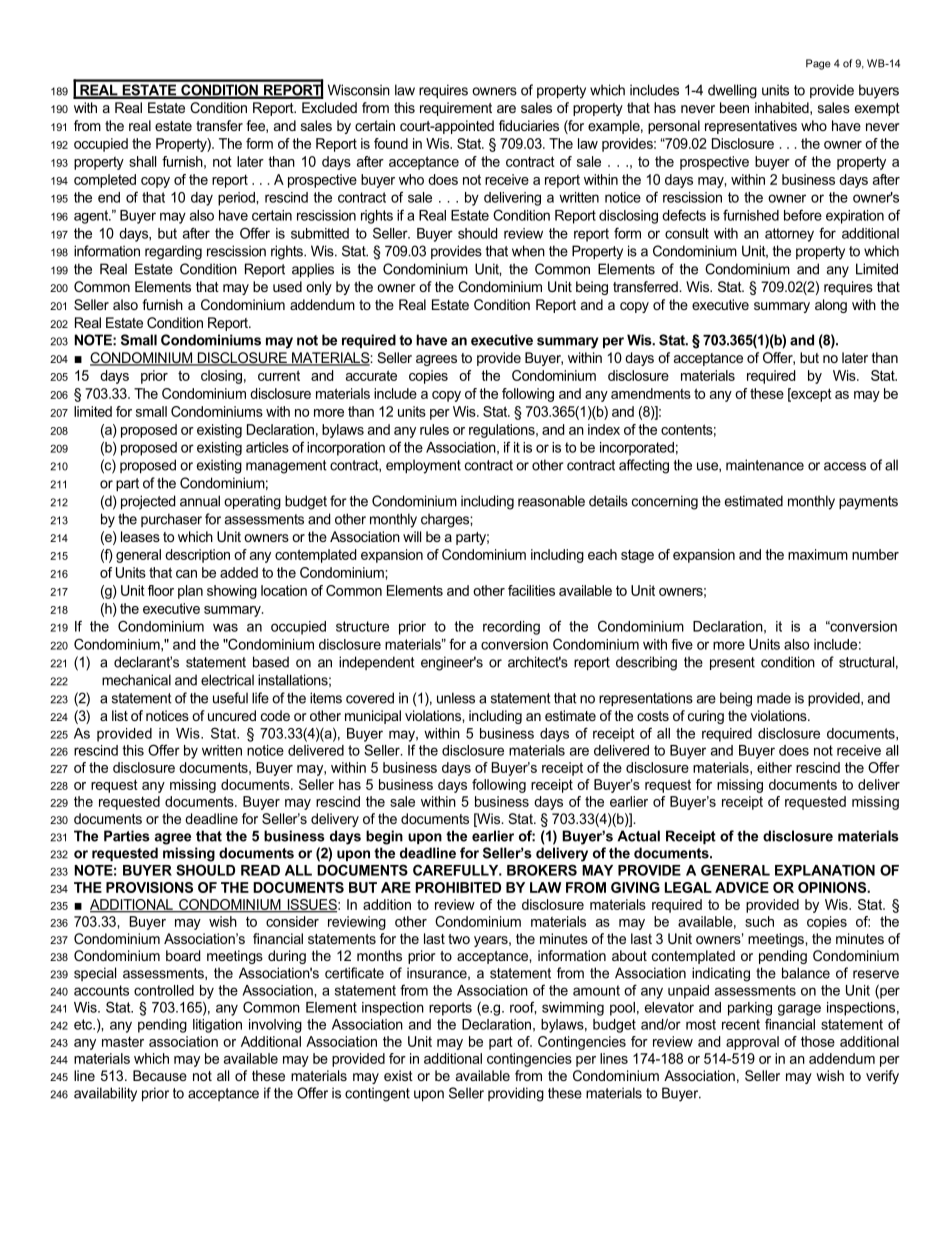 The width and height of the screenshot is (952, 1233). Describe the element at coordinates (774, 698) in the screenshot. I see `made` at that location.
